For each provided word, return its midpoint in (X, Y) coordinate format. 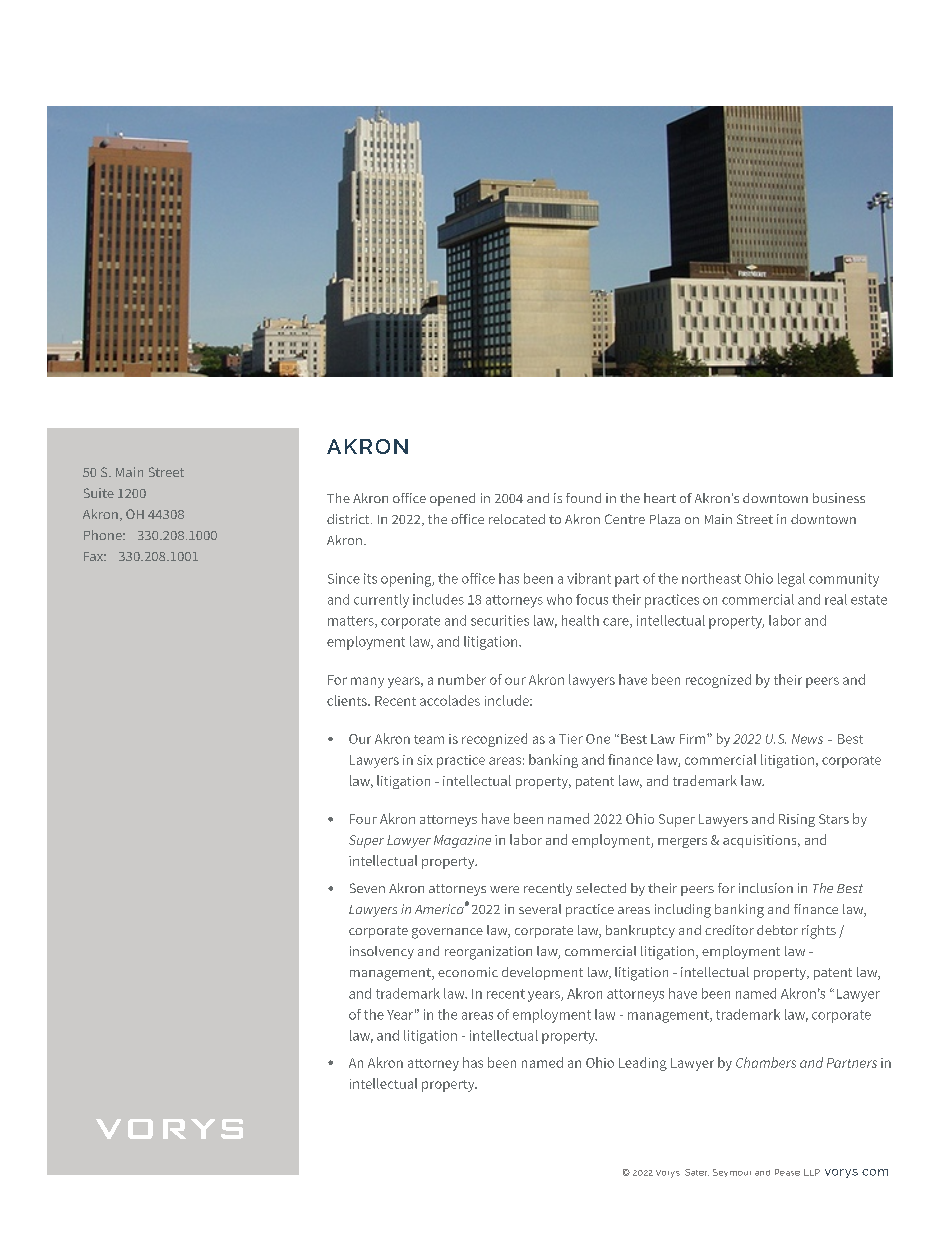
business (839, 498)
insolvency (382, 952)
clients (348, 700)
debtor (777, 930)
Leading (643, 1064)
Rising (797, 820)
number (462, 679)
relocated (517, 519)
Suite (99, 493)
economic (468, 972)
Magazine (462, 841)
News (807, 739)
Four (363, 819)
